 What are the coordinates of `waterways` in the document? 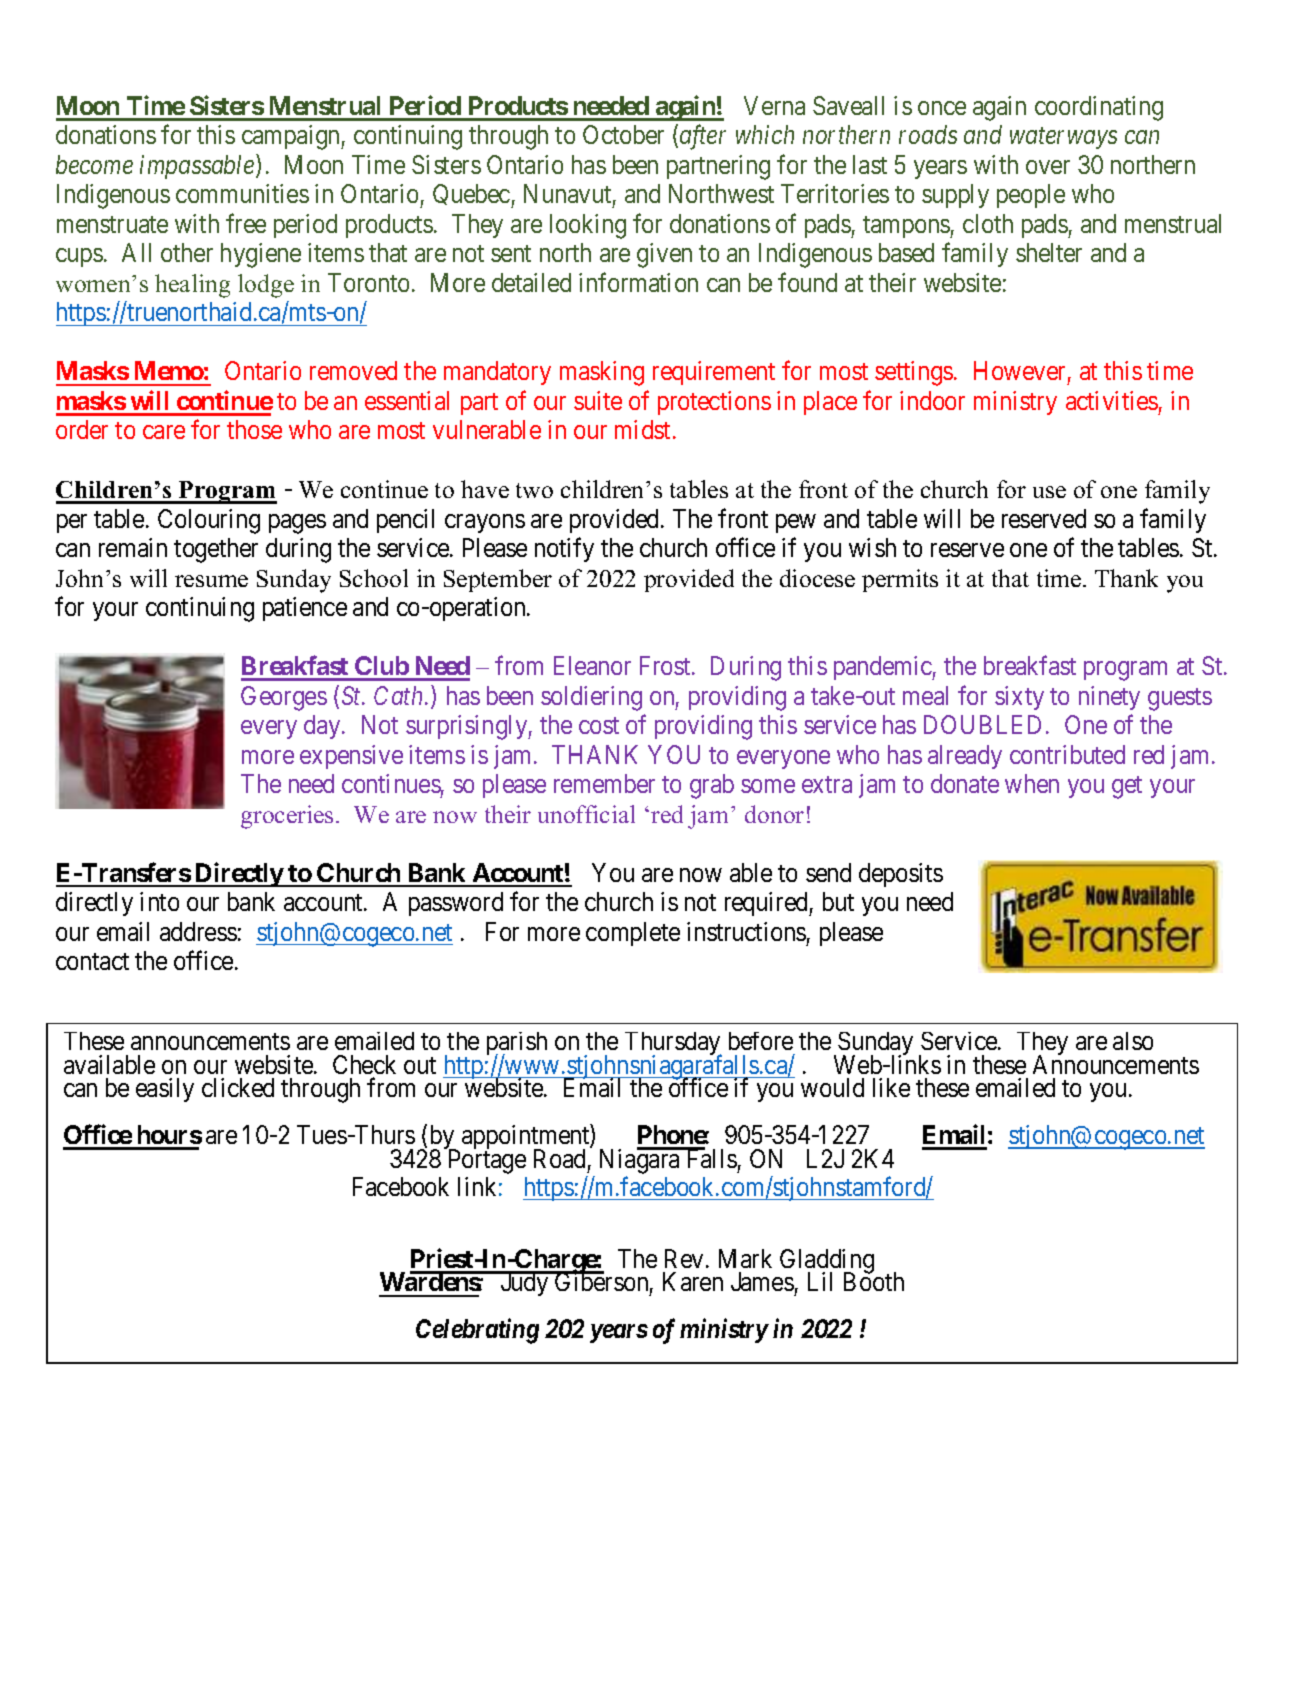 It's located at (1063, 138).
